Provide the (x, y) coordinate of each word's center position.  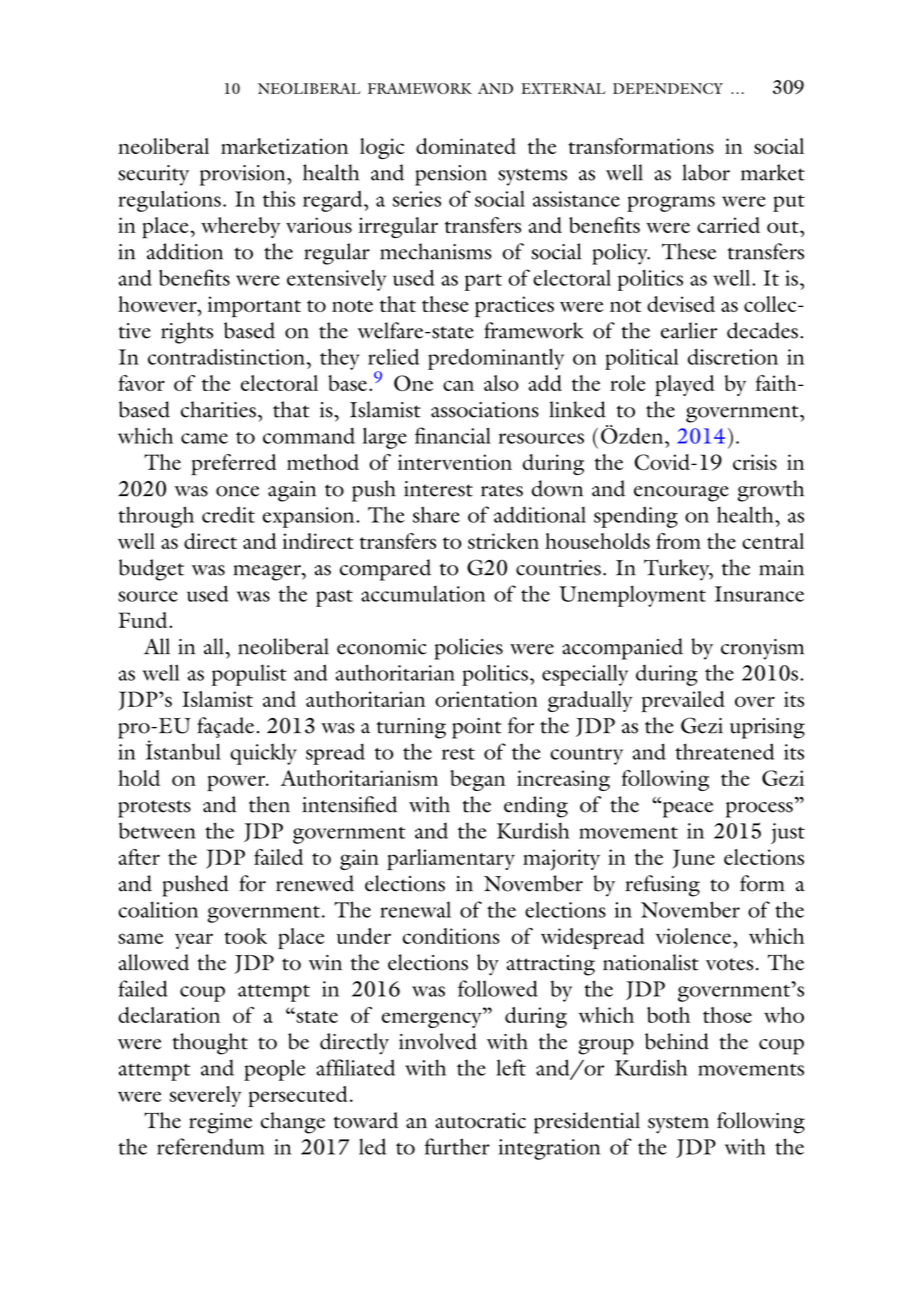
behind (677, 1041)
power (237, 783)
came (204, 438)
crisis (755, 462)
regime (220, 1123)
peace (686, 809)
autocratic (480, 1121)
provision (244, 175)
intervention (455, 462)
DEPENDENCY (668, 88)
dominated (466, 146)
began (478, 780)
